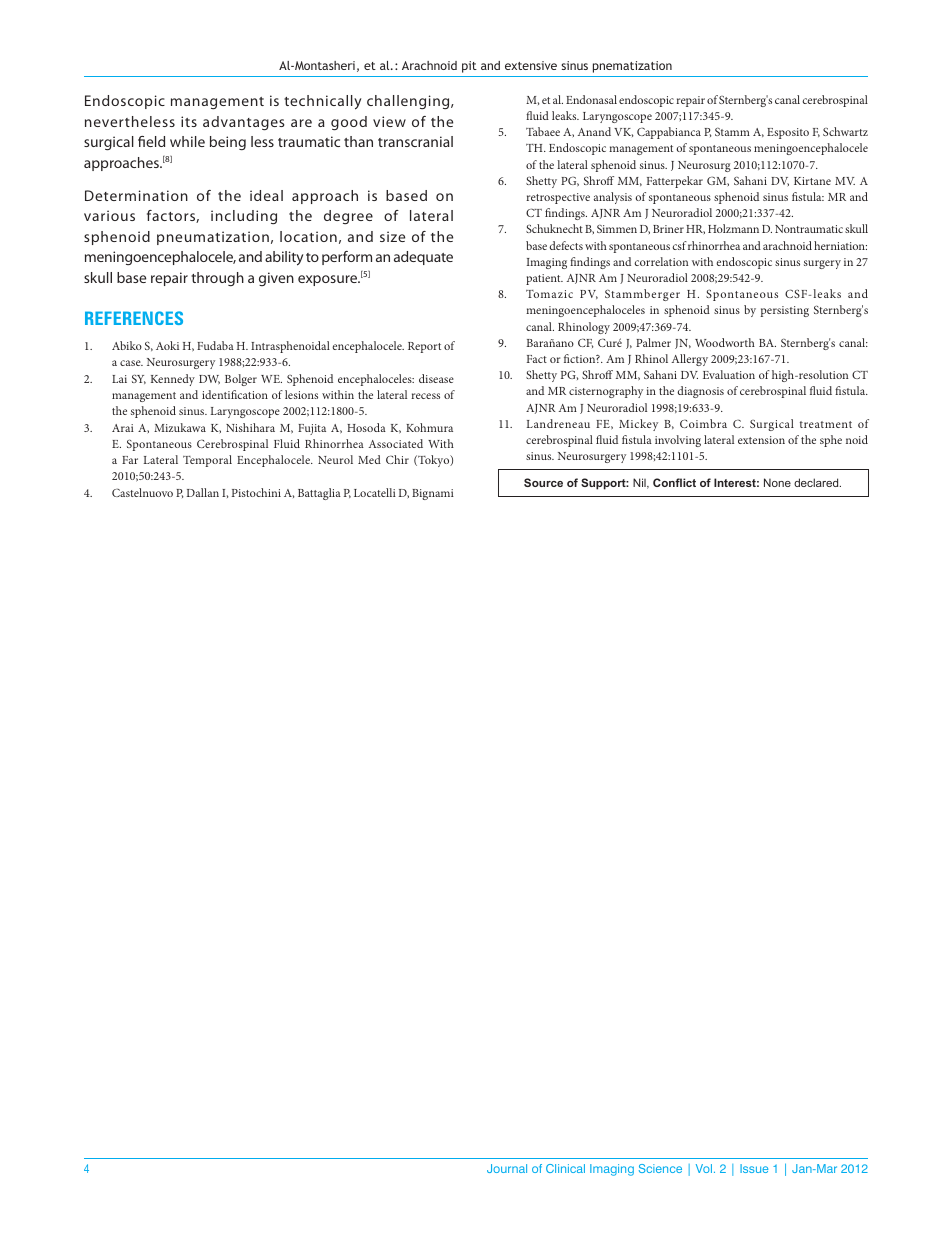 This screenshot has height=1233, width=952. Describe the element at coordinates (543, 482) in the screenshot. I see `Source` at that location.
